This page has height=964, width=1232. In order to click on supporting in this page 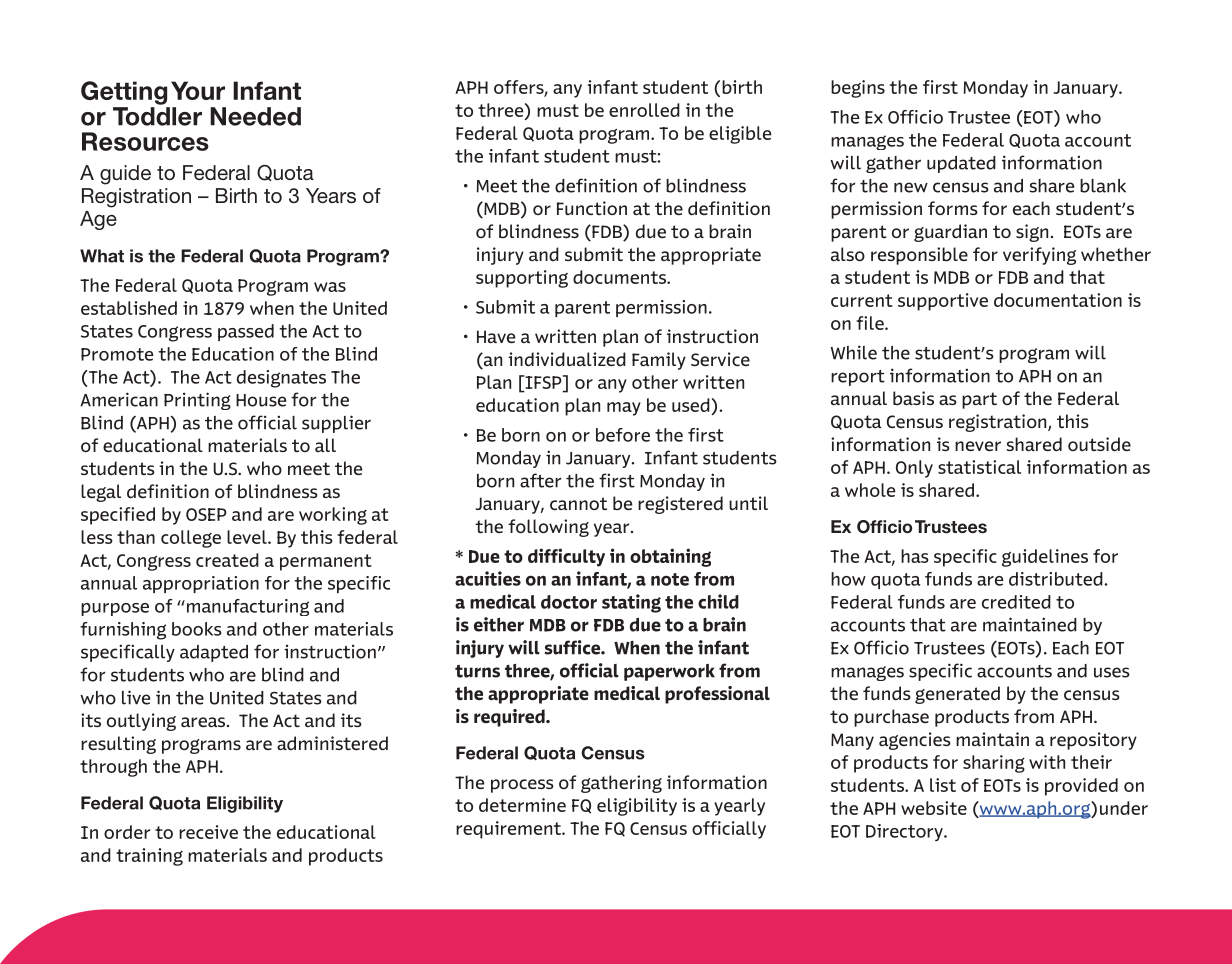, I will do `click(522, 279)`.
